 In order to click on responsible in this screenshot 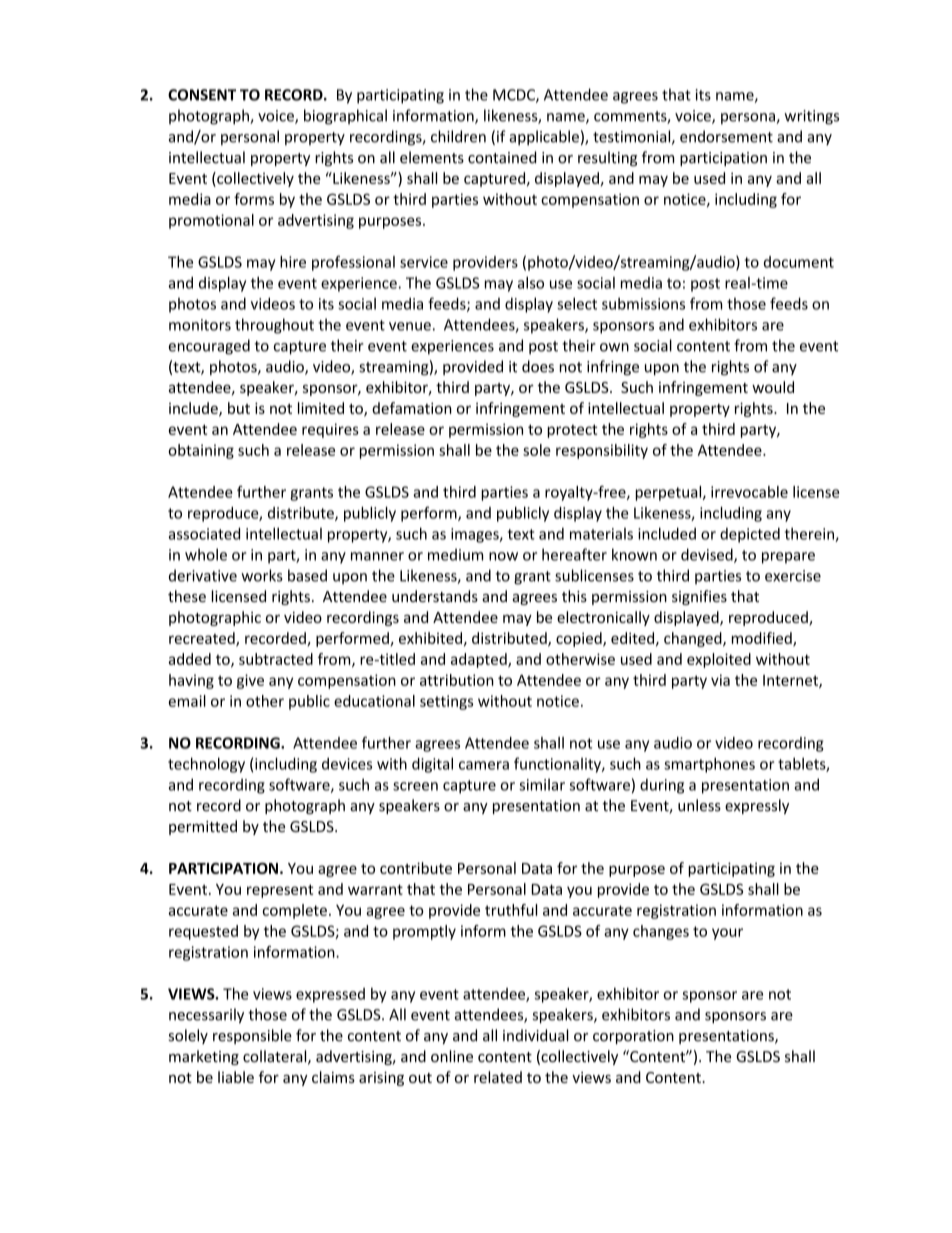, I will do `click(252, 1036)`.
